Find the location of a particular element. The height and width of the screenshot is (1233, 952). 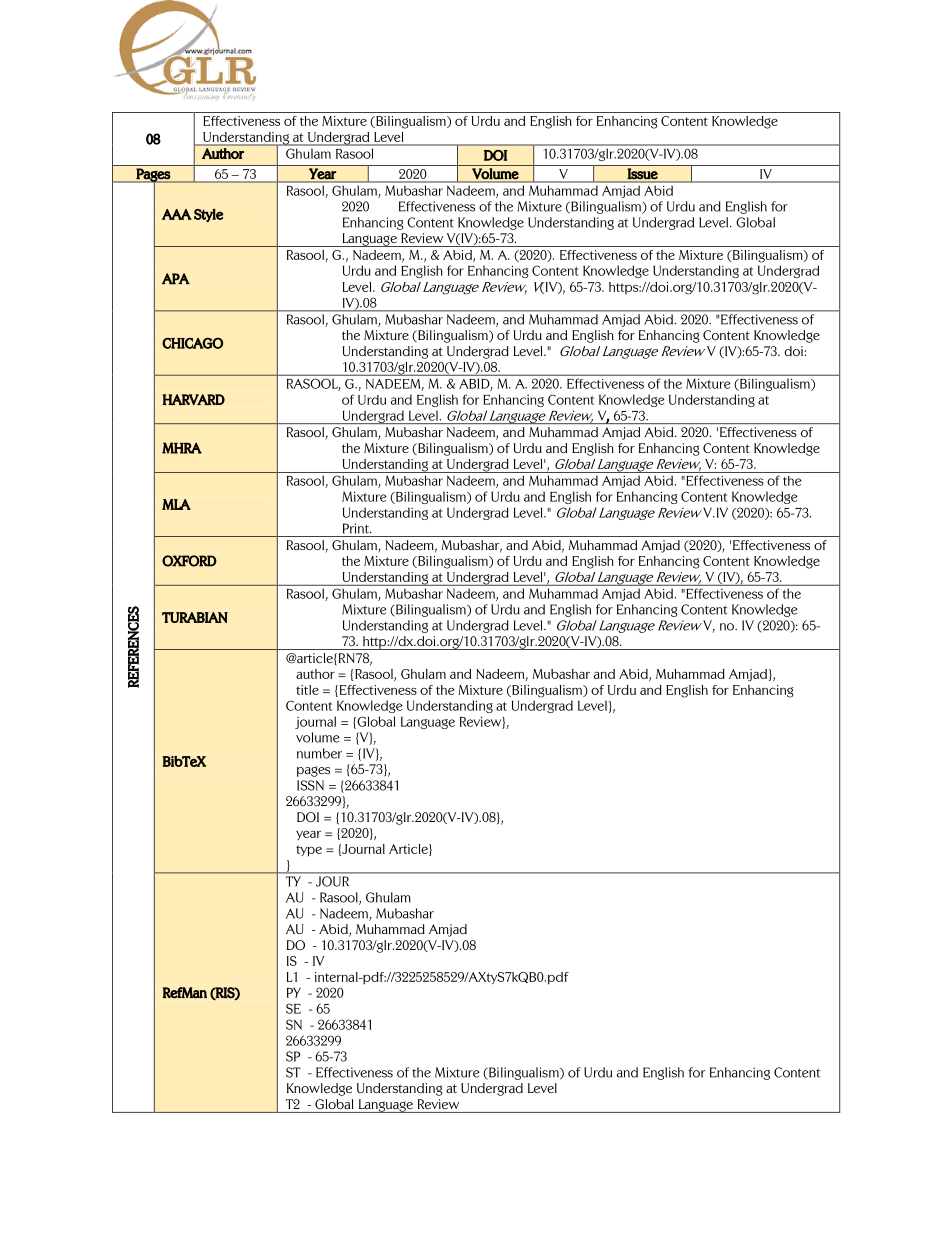

AAA is located at coordinates (177, 214).
